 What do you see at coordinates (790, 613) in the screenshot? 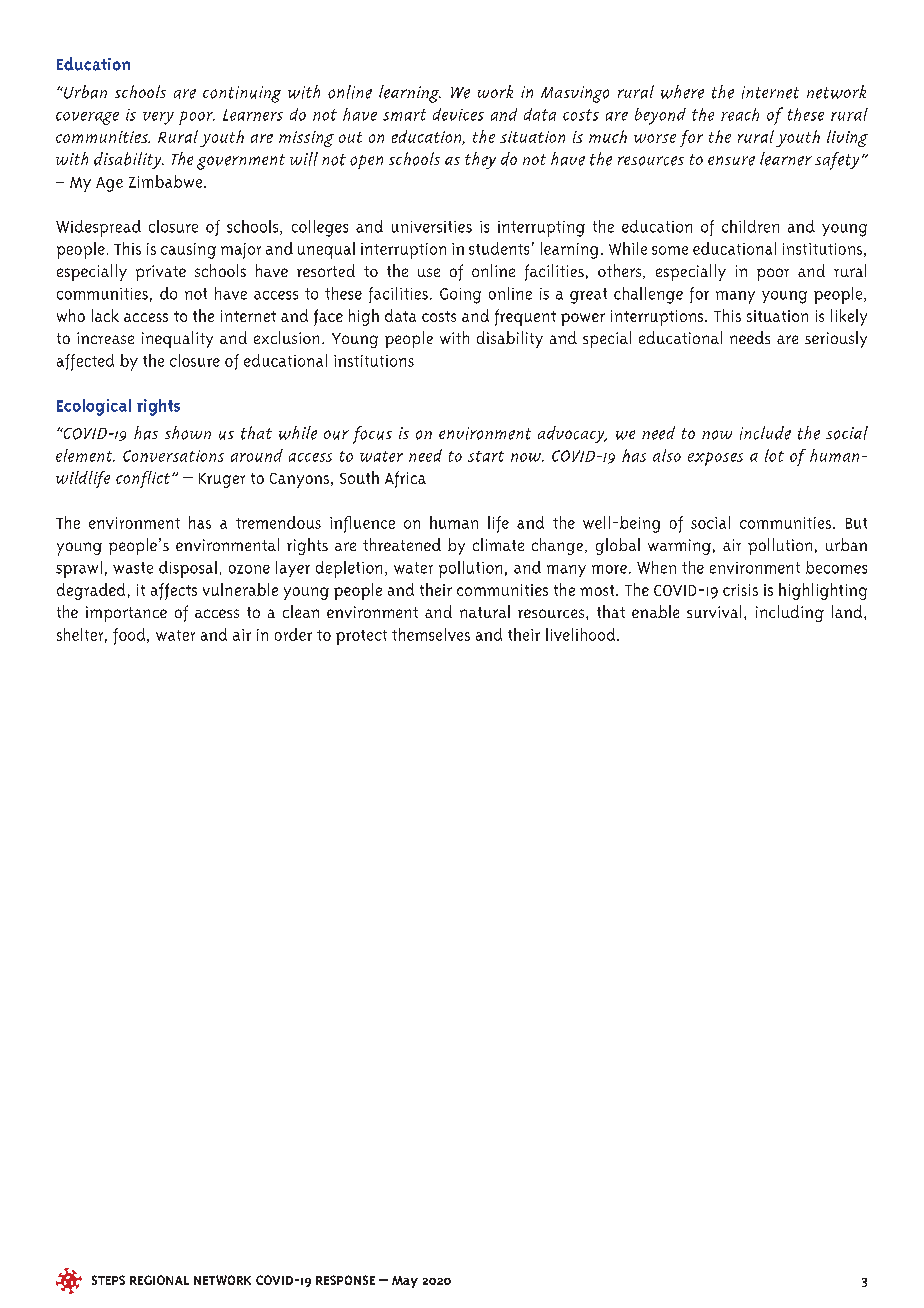
I see `including` at bounding box center [790, 613].
